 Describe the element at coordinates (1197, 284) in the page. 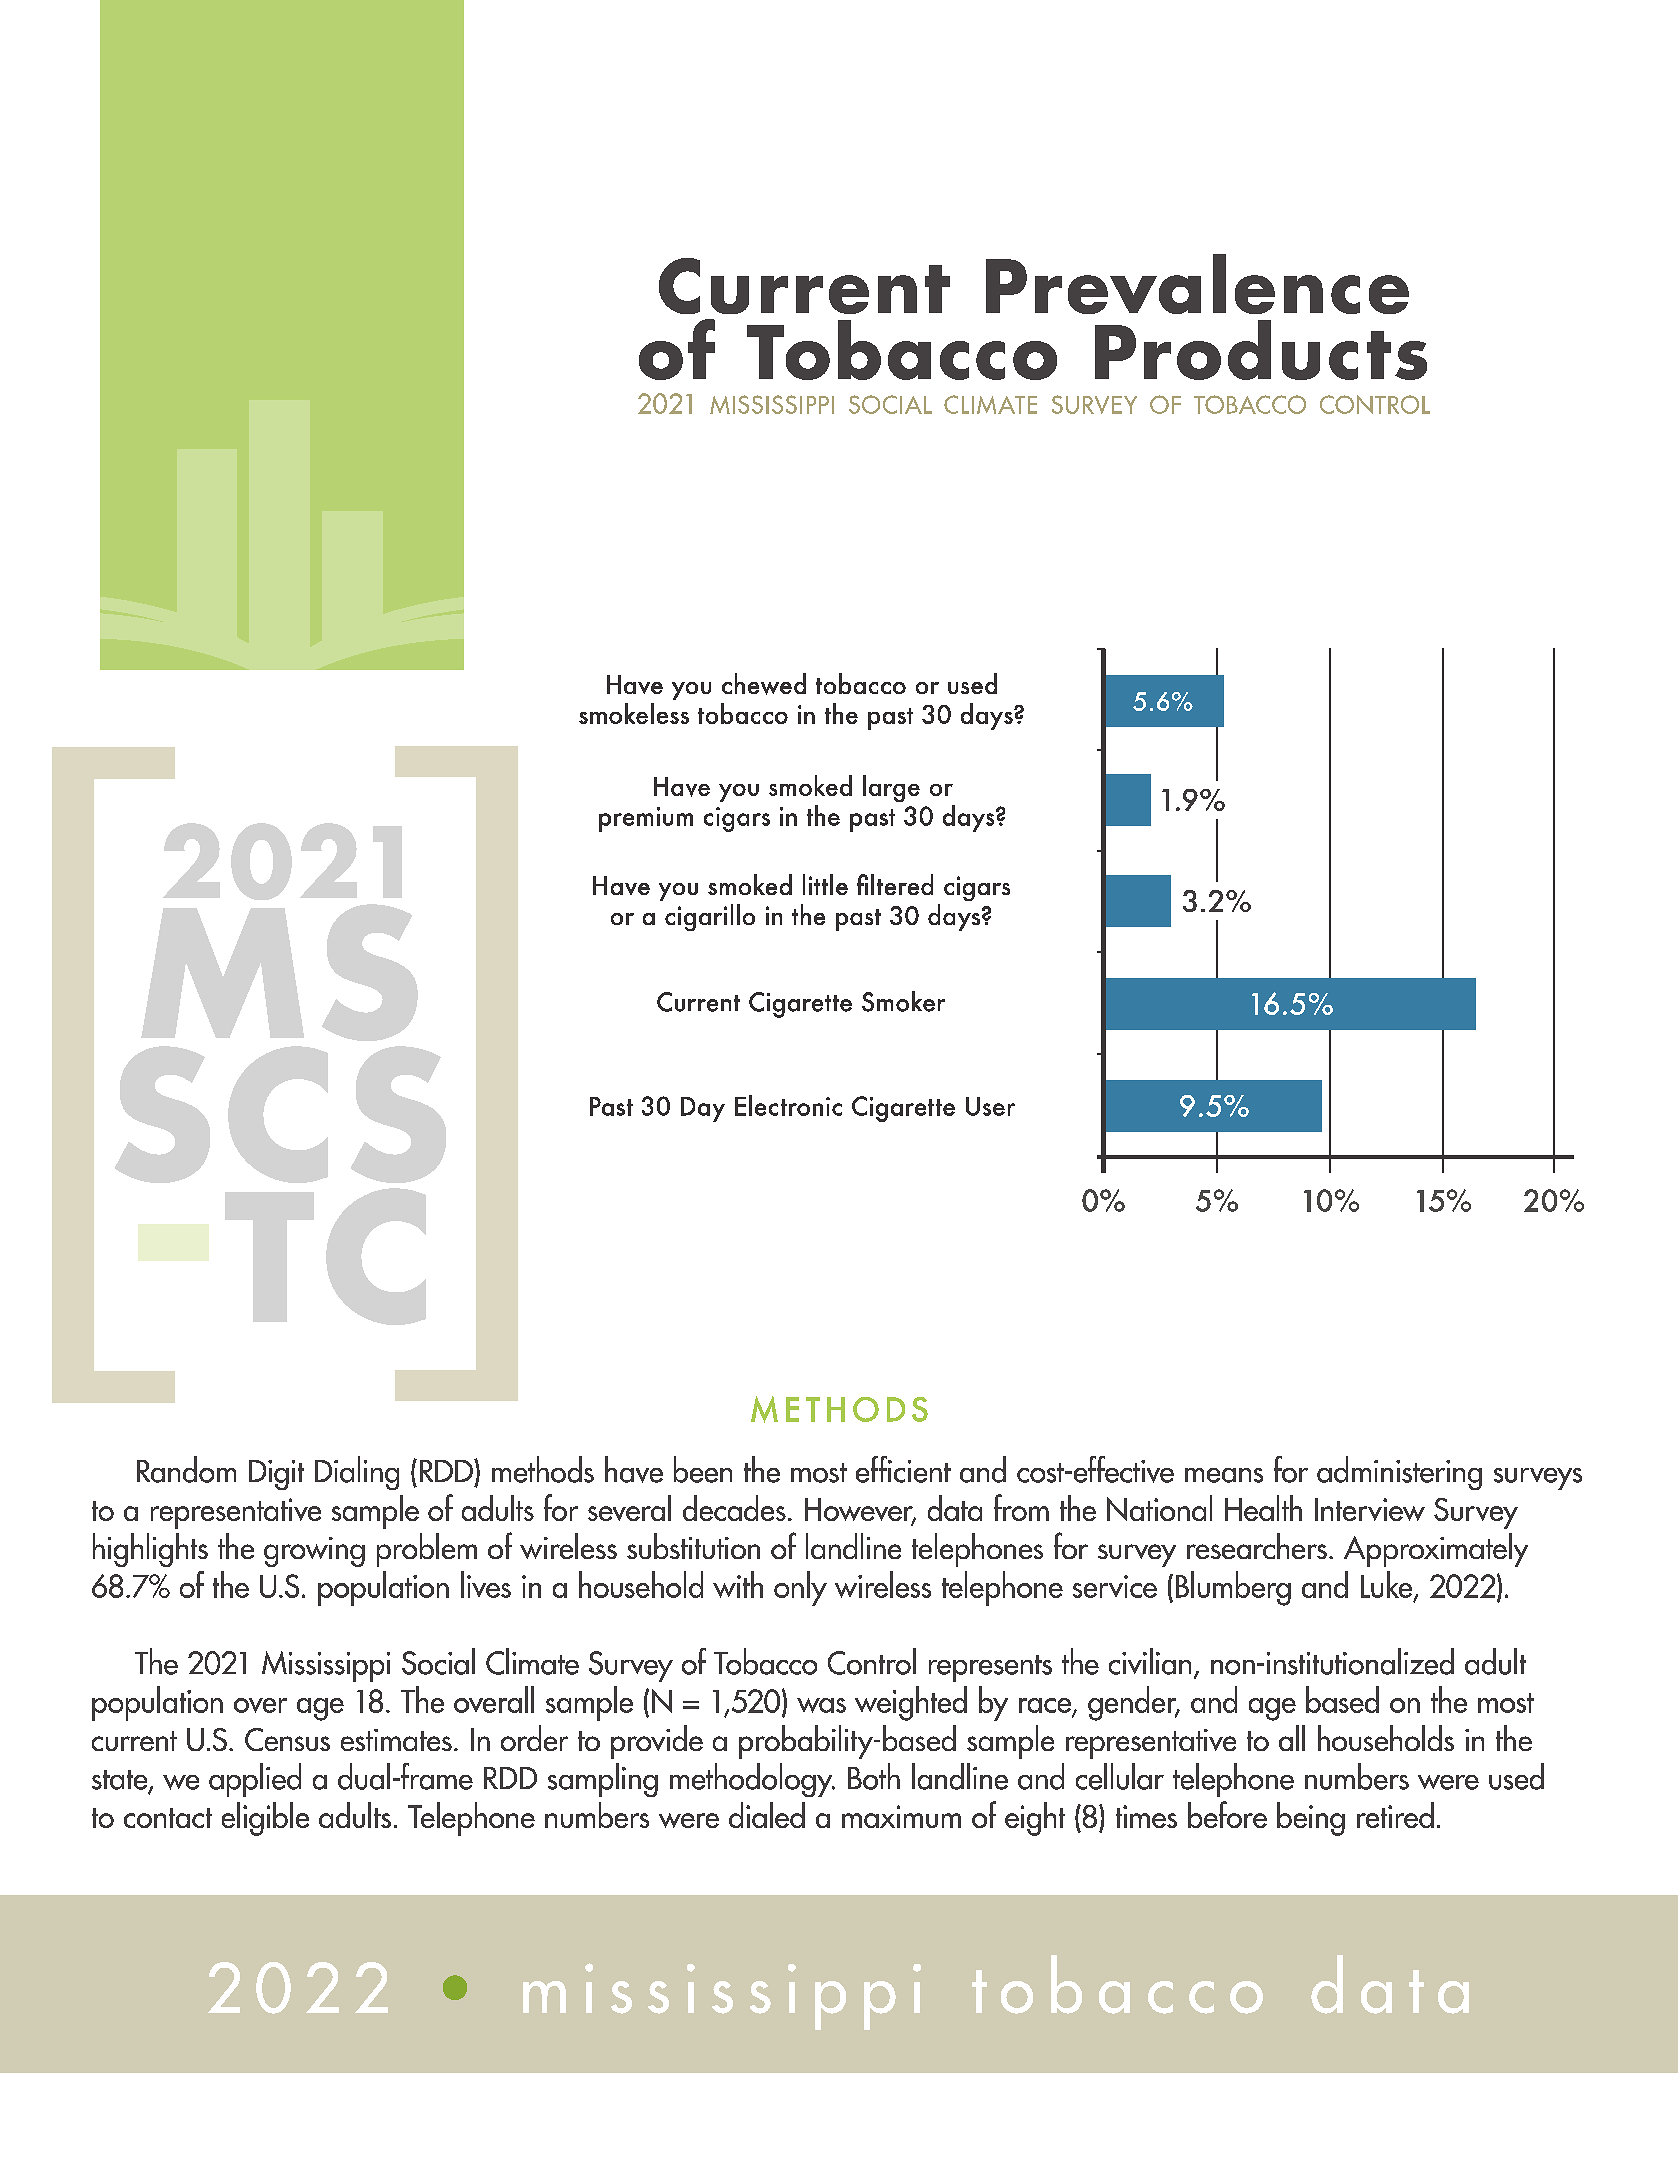

I see `Prevalence` at that location.
